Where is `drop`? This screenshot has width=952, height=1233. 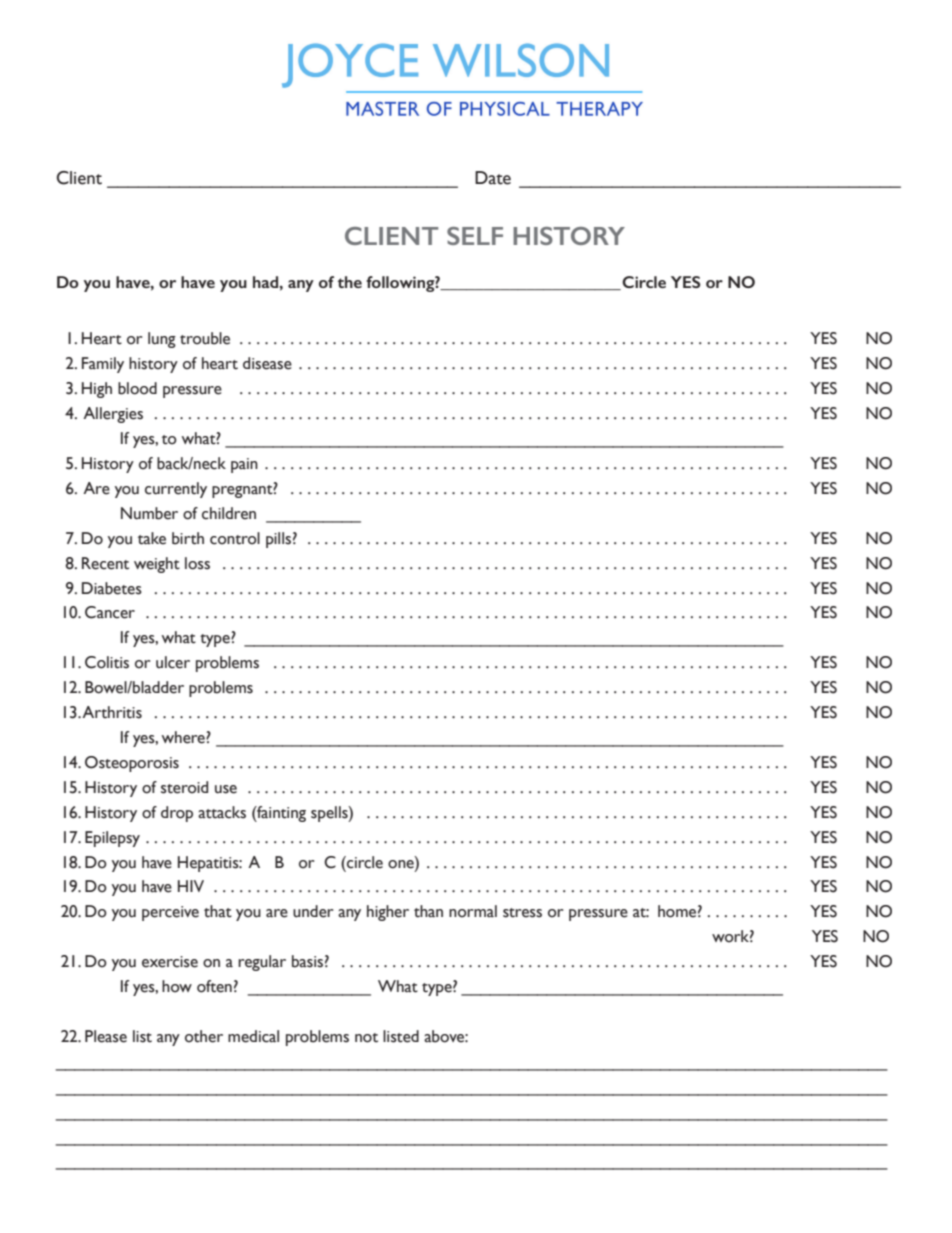 drop is located at coordinates (177, 814).
